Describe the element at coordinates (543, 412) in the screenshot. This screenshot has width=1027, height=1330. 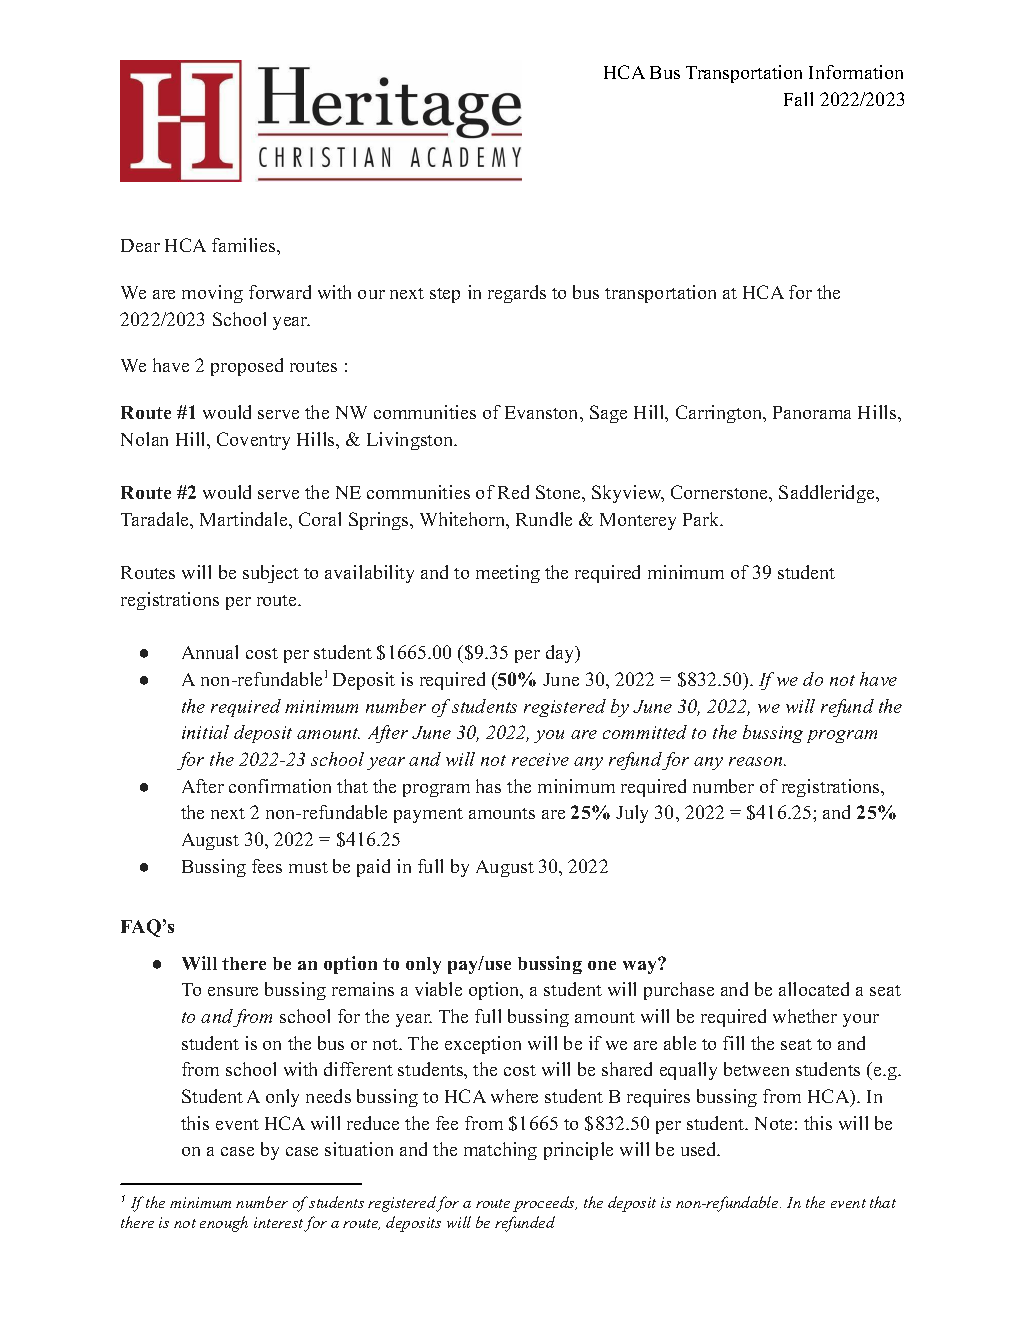
I see `Evanston` at that location.
